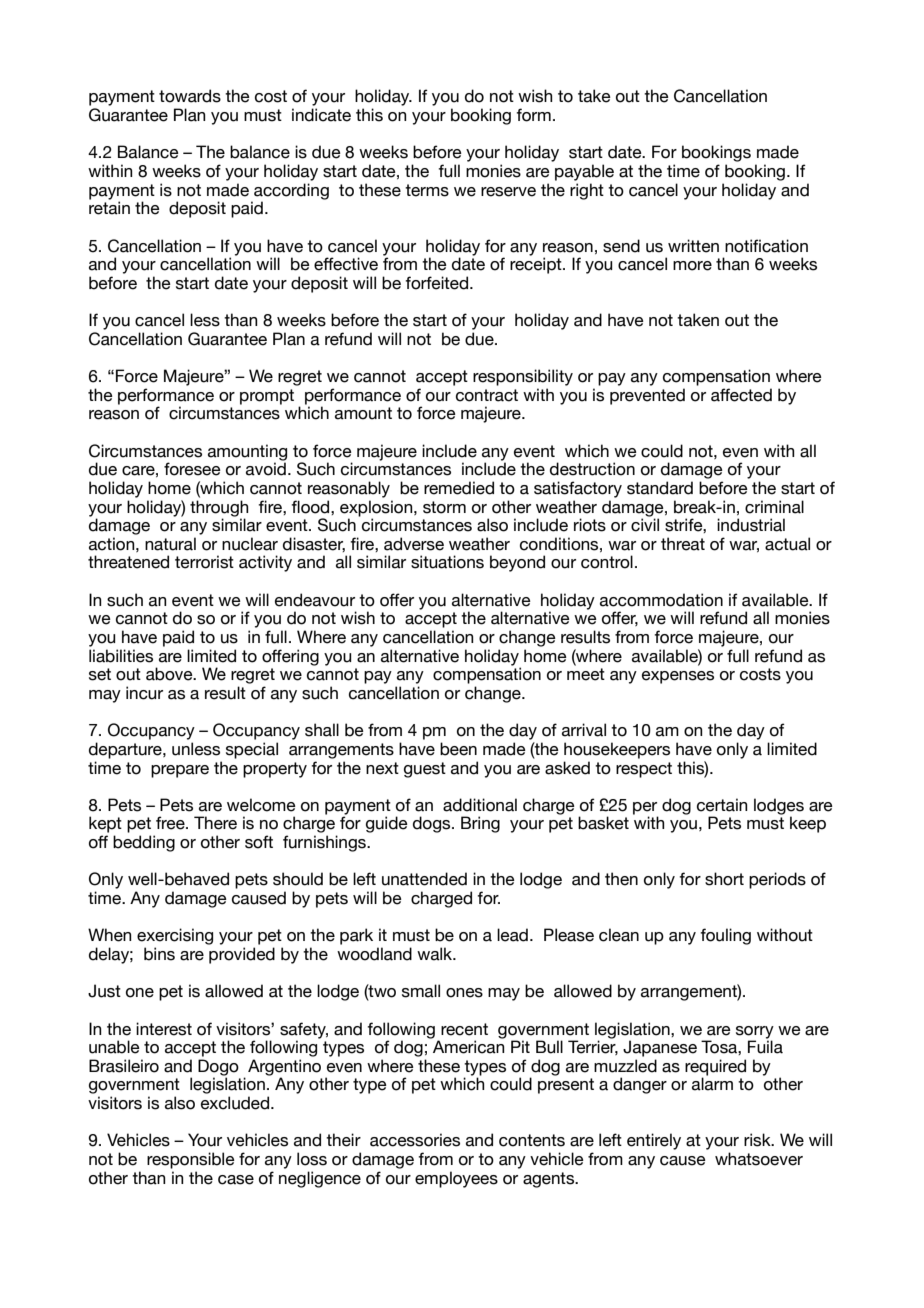 The width and height of the image is (924, 1308). What do you see at coordinates (415, 1140) in the image?
I see `accessories` at bounding box center [415, 1140].
